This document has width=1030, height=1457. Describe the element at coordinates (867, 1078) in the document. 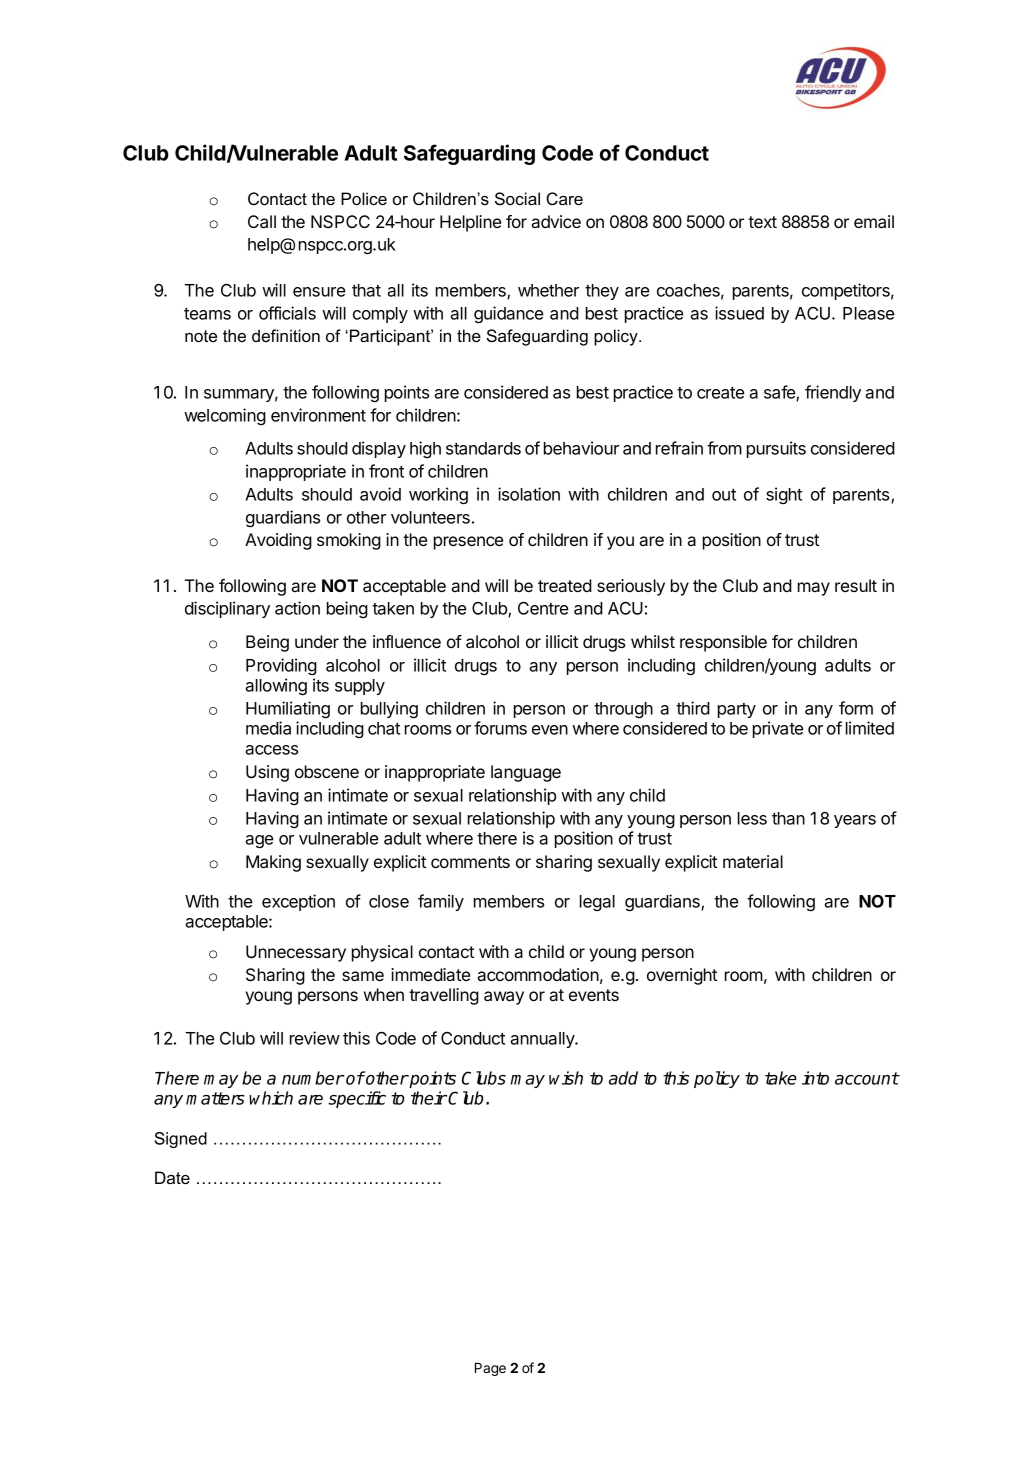

I see `account` at that location.
